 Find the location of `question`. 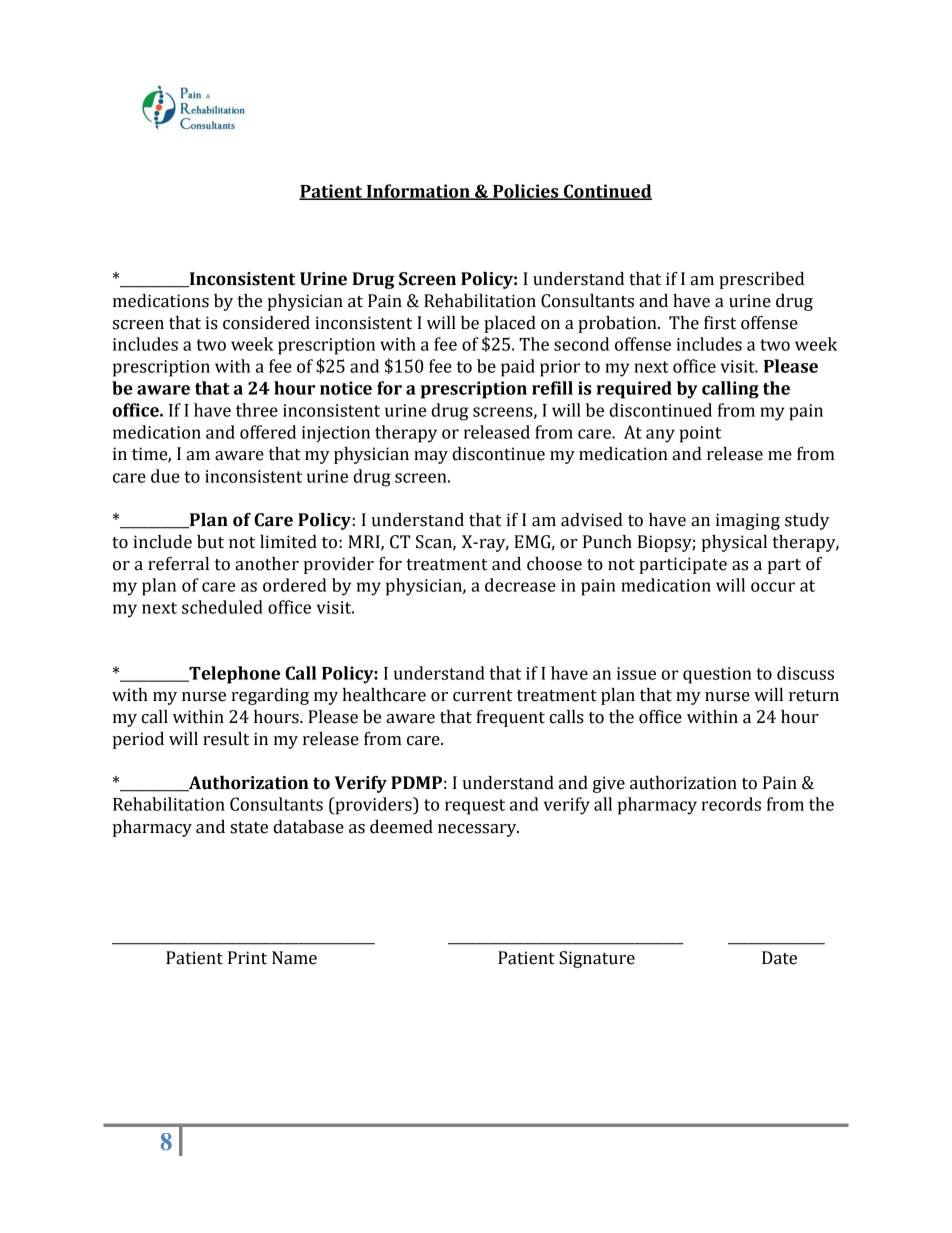

question is located at coordinates (717, 675).
